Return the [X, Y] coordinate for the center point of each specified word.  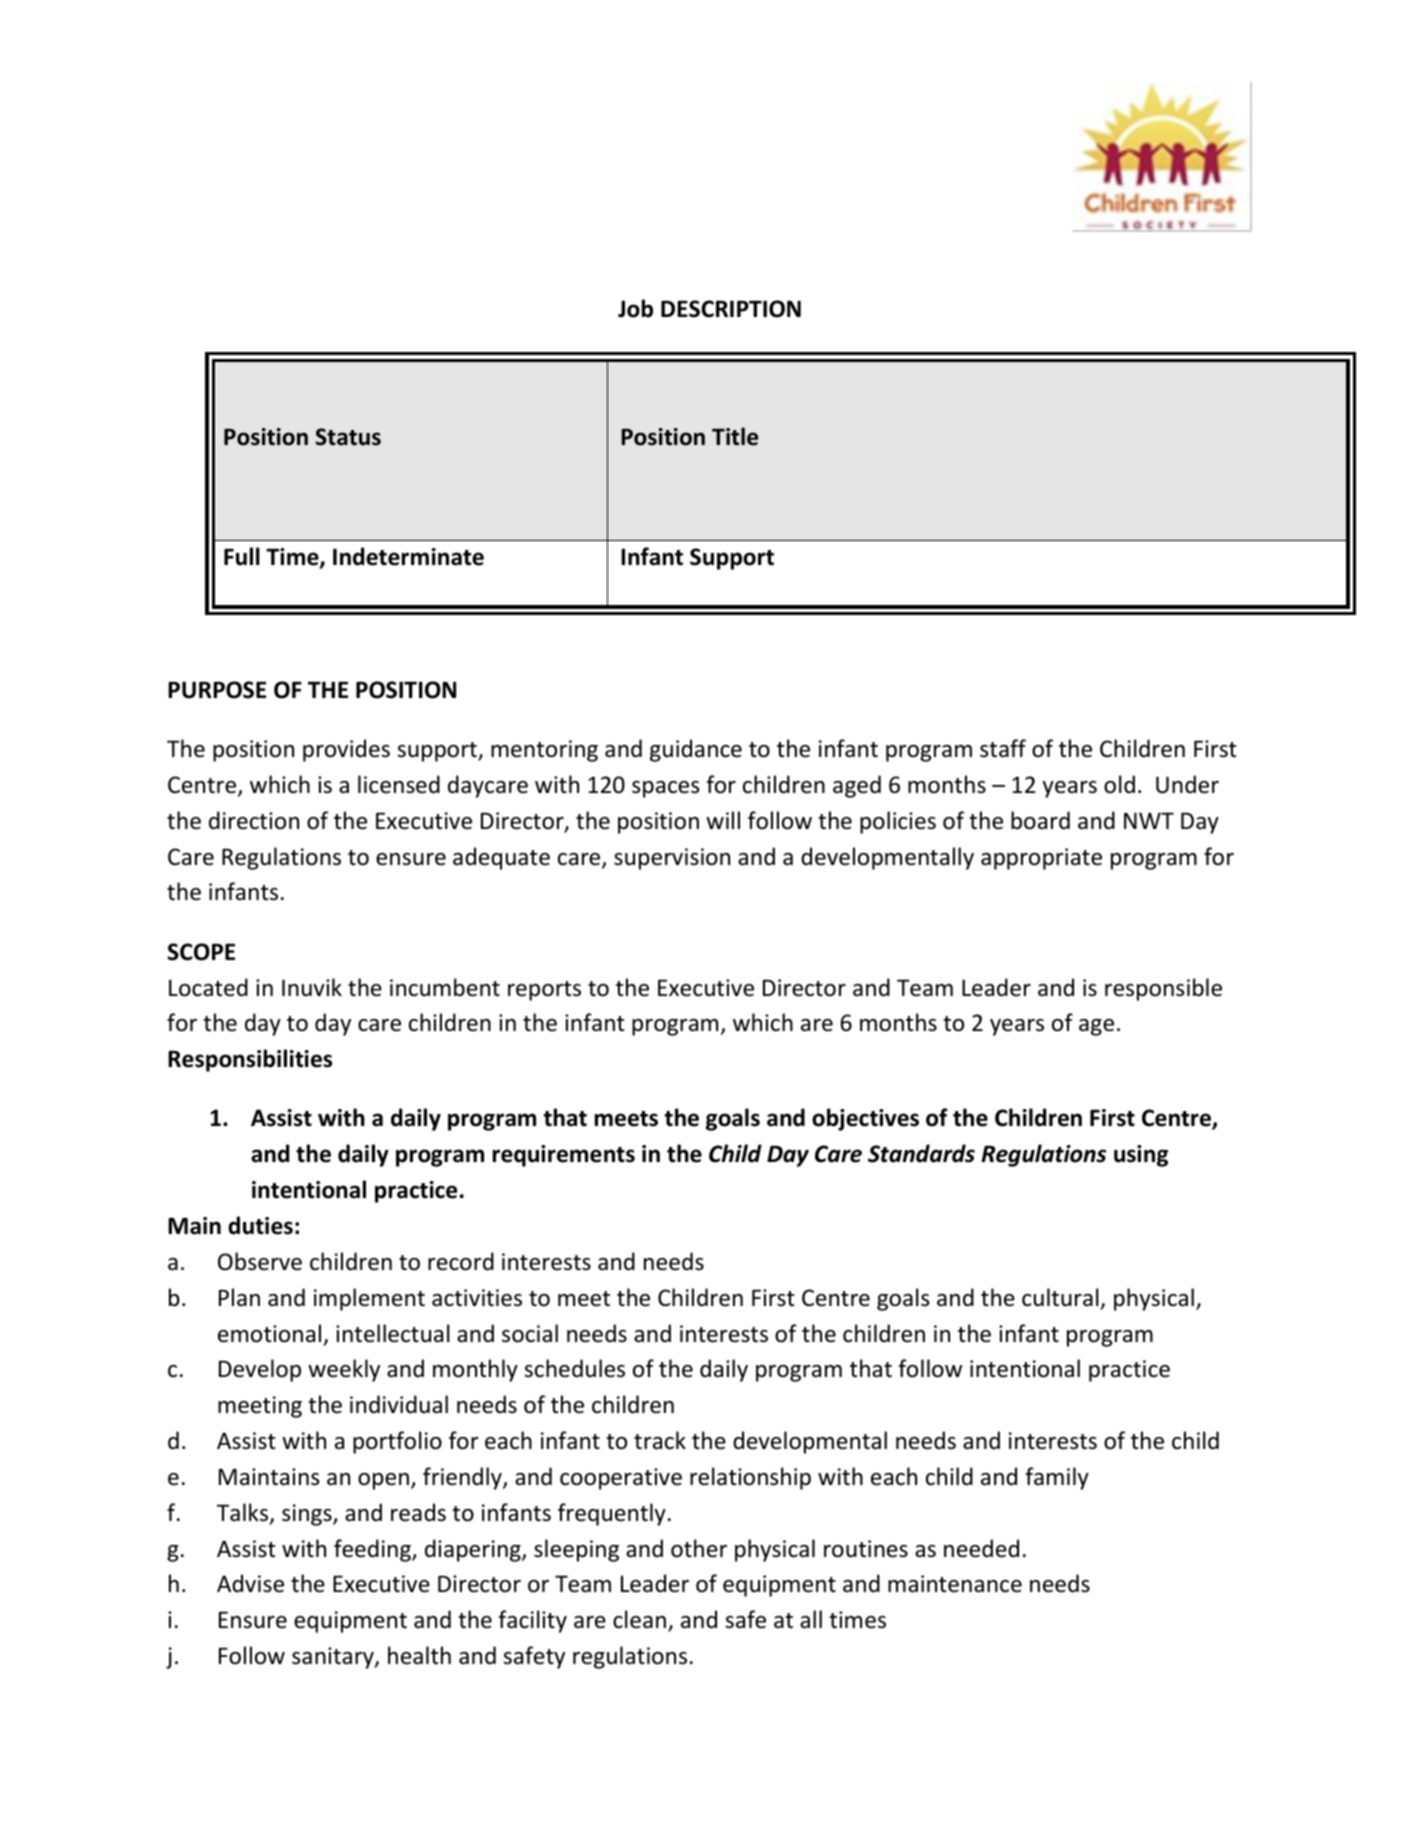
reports [544, 991]
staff [1003, 748]
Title [735, 436]
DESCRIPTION [731, 309]
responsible [1163, 989]
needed [981, 1548]
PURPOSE [217, 690]
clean [639, 1619]
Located [208, 987]
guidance [696, 750]
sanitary [334, 1658]
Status [348, 437]
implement [369, 1299]
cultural [1060, 1297]
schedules [574, 1368]
